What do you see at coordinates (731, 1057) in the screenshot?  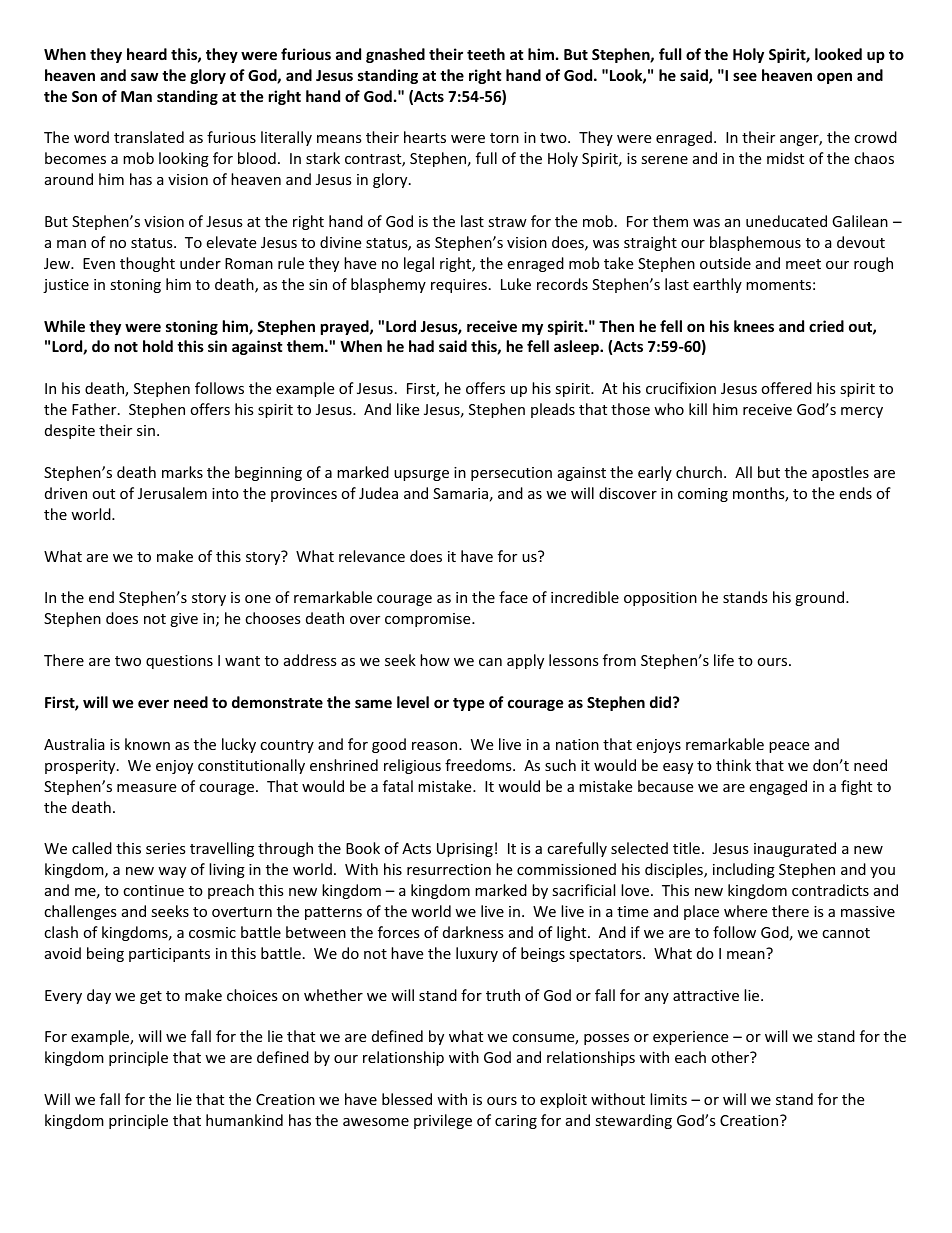 I see `other` at bounding box center [731, 1057].
